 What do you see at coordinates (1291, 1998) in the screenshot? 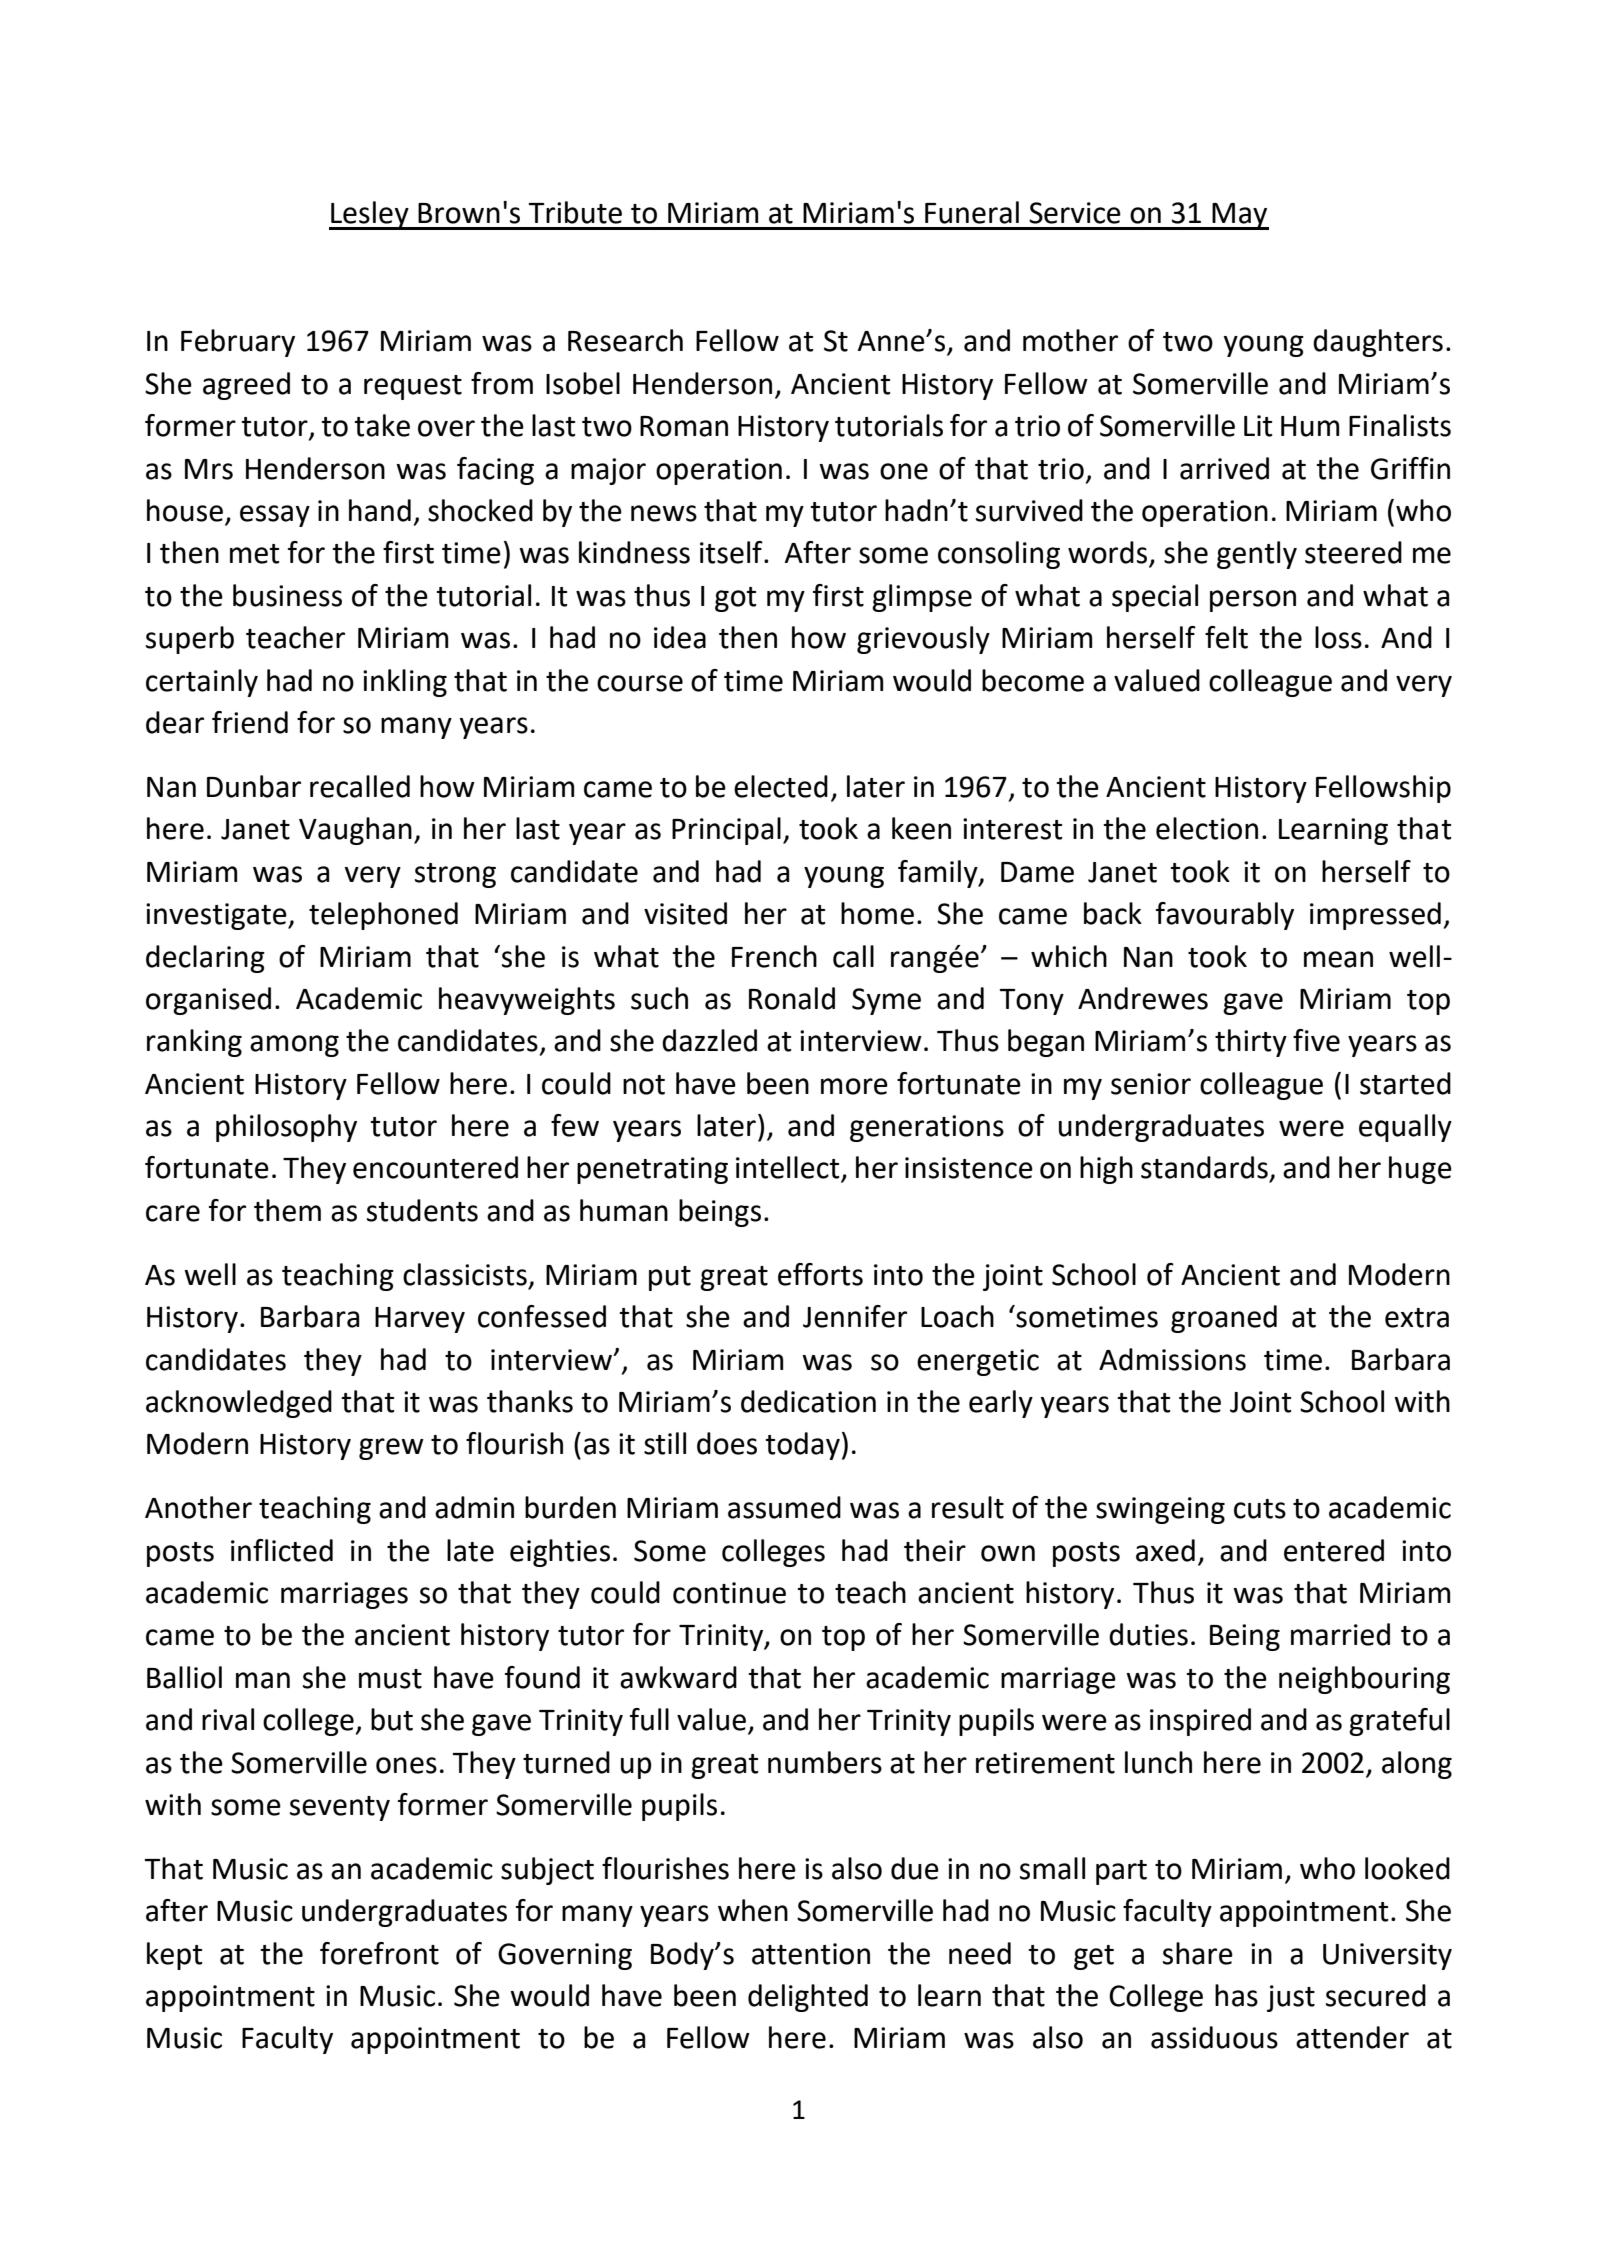
I see `just` at bounding box center [1291, 1998].
